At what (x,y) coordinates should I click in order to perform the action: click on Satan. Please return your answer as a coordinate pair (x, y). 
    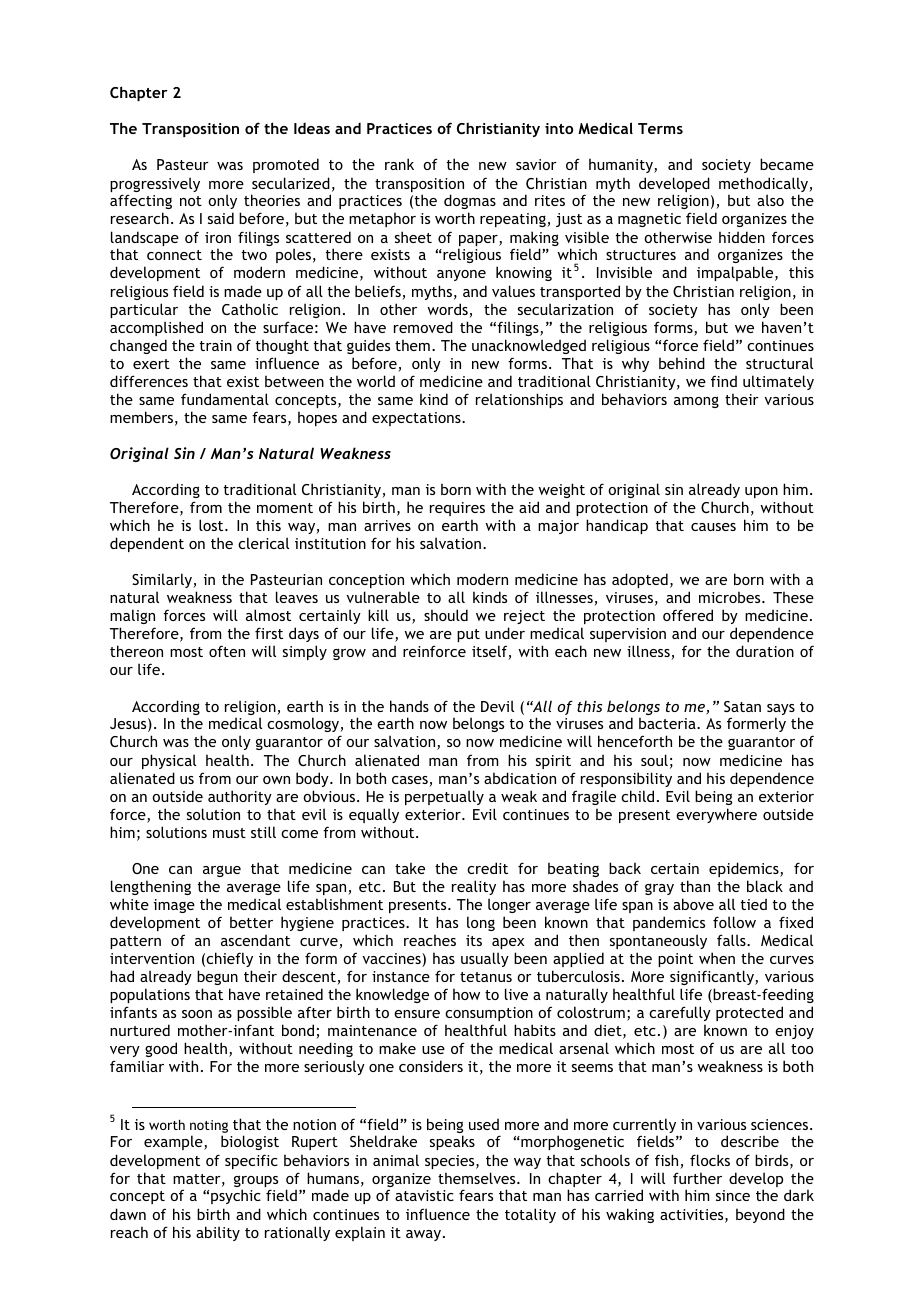
    Looking at the image, I should click on (742, 706).
